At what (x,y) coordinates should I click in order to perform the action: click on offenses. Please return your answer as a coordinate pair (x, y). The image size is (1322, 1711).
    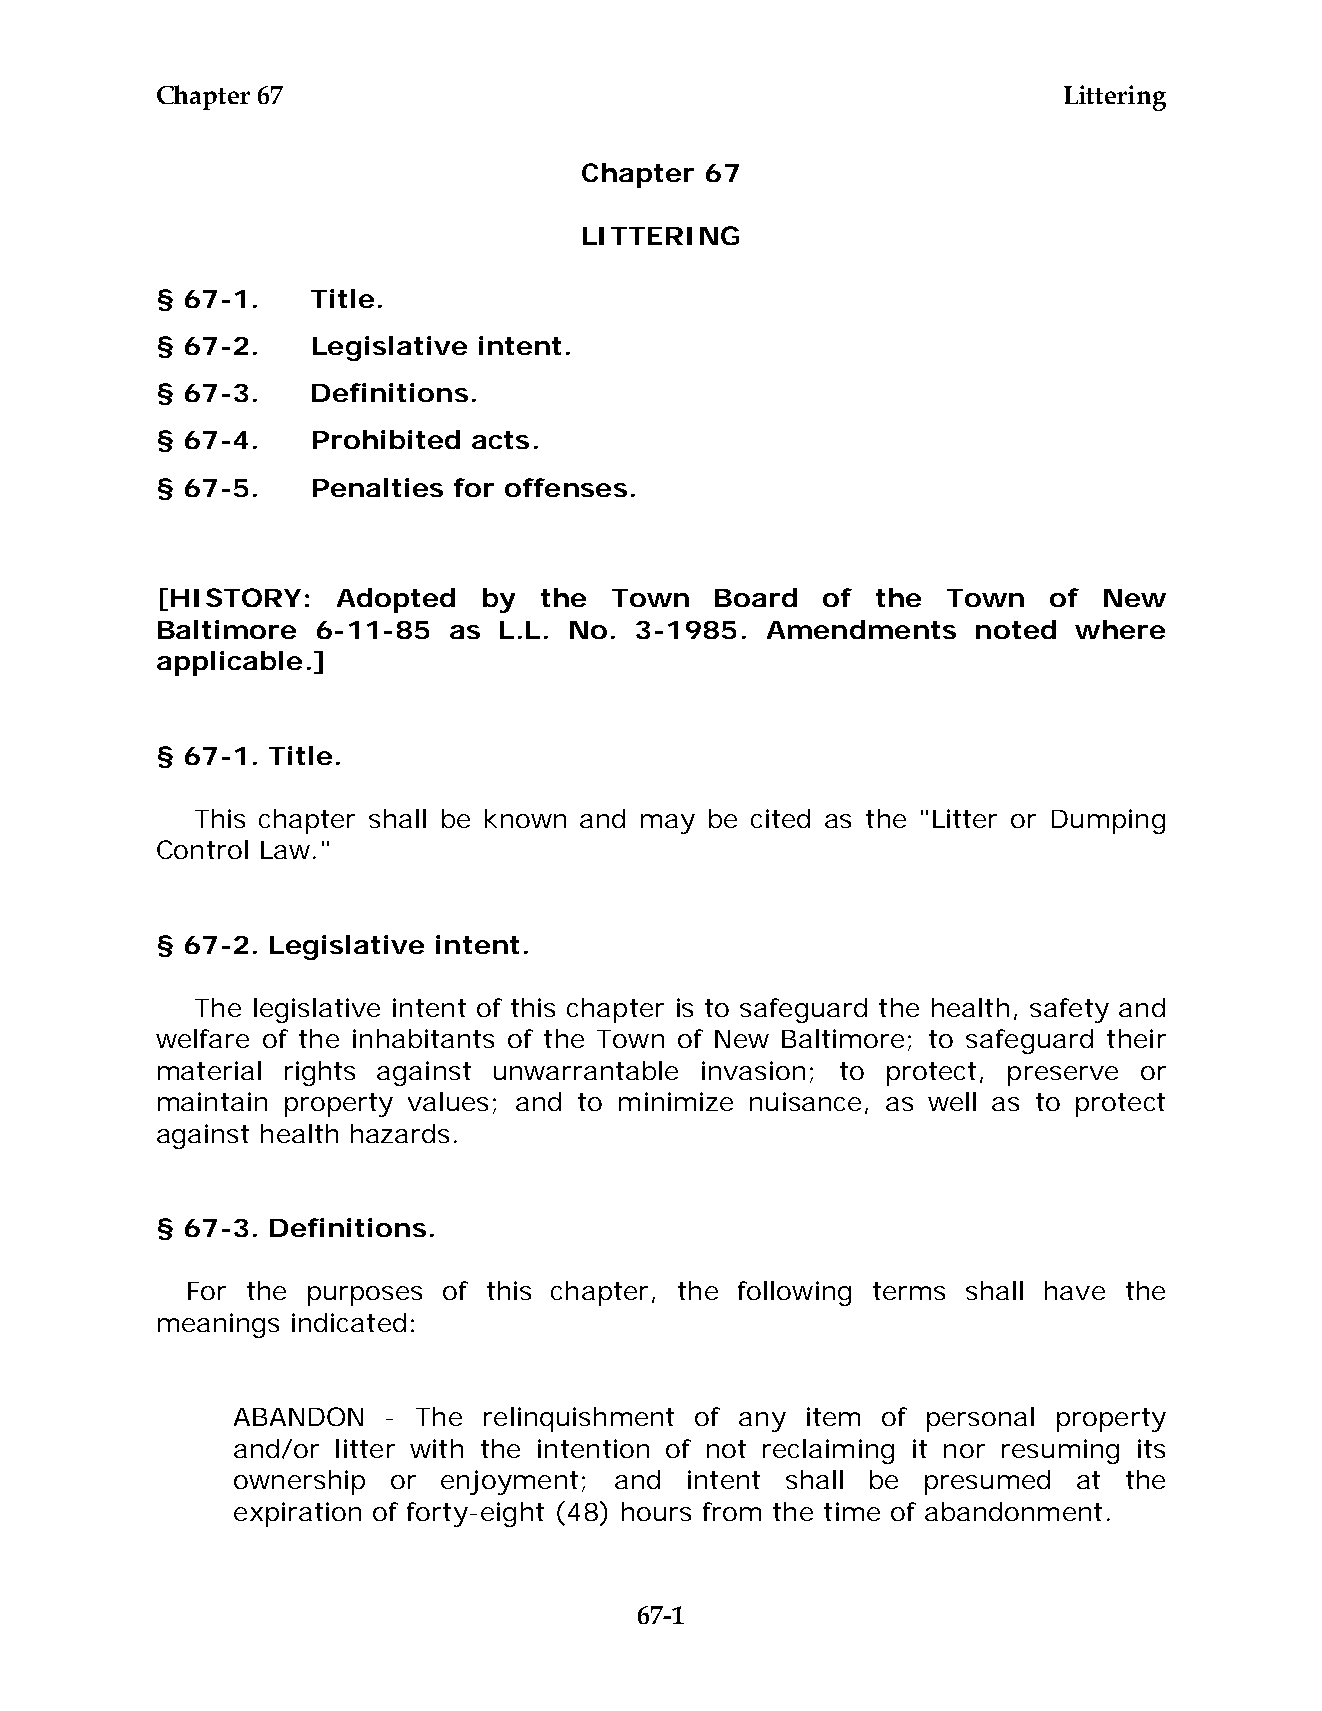
    Looking at the image, I should click on (566, 487).
